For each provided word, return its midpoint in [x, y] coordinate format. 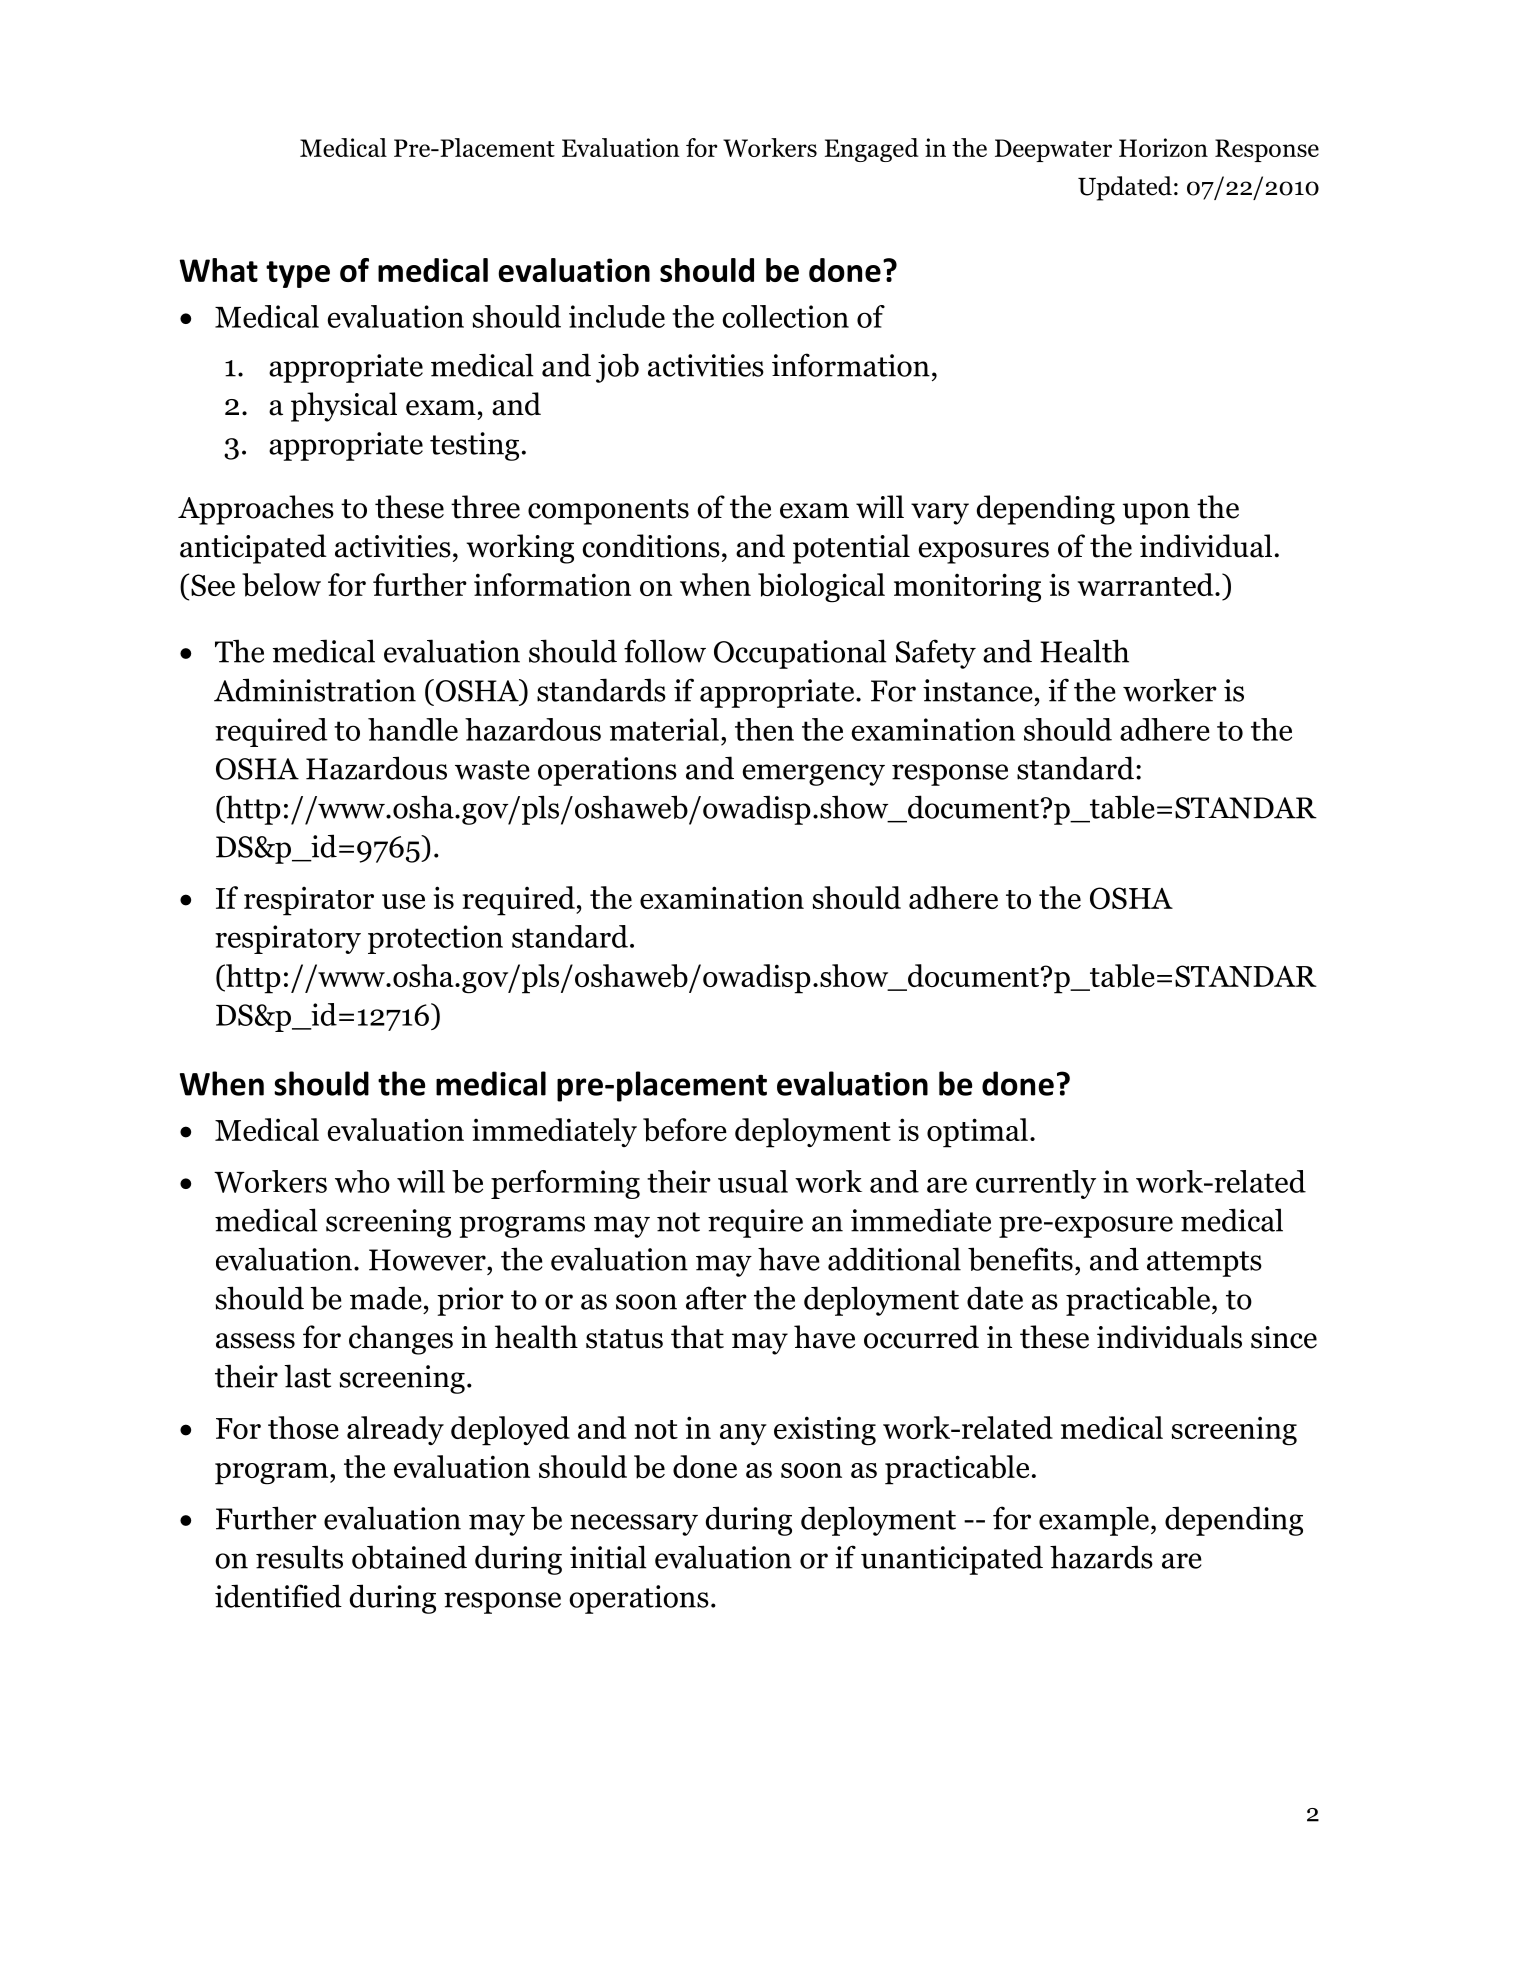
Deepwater [1053, 150]
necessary [634, 1525]
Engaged [872, 150]
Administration [315, 690]
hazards [1101, 1557]
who [362, 1181]
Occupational [800, 654]
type [298, 274]
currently [1036, 1184]
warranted [1146, 584]
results [299, 1557]
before [685, 1130]
